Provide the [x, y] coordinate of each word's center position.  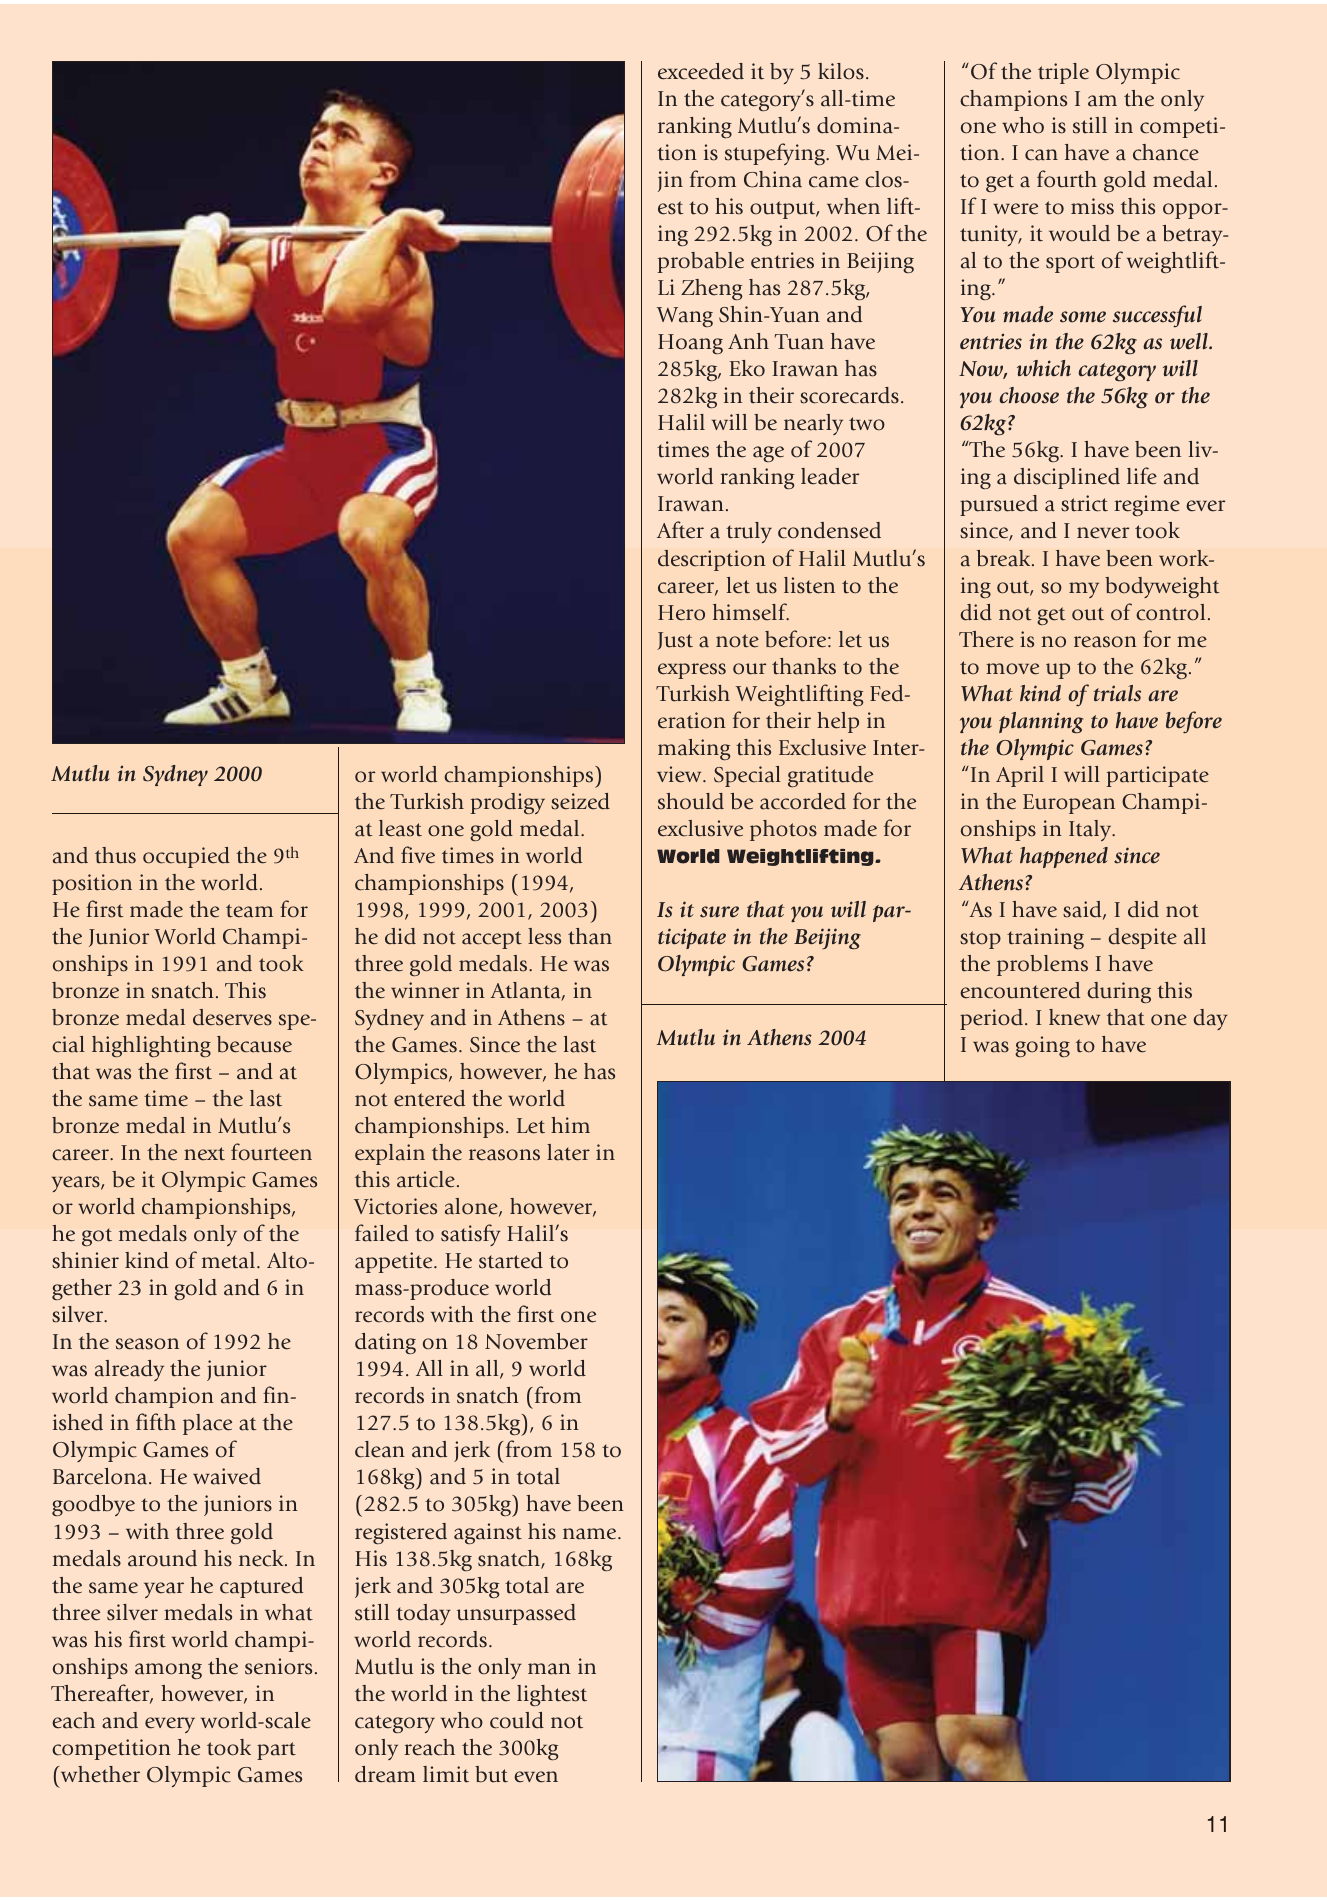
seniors [278, 1666]
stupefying [776, 154]
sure [719, 912]
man [549, 1669]
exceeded [701, 71]
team [249, 911]
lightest [552, 1696]
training [1045, 938]
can [1041, 155]
